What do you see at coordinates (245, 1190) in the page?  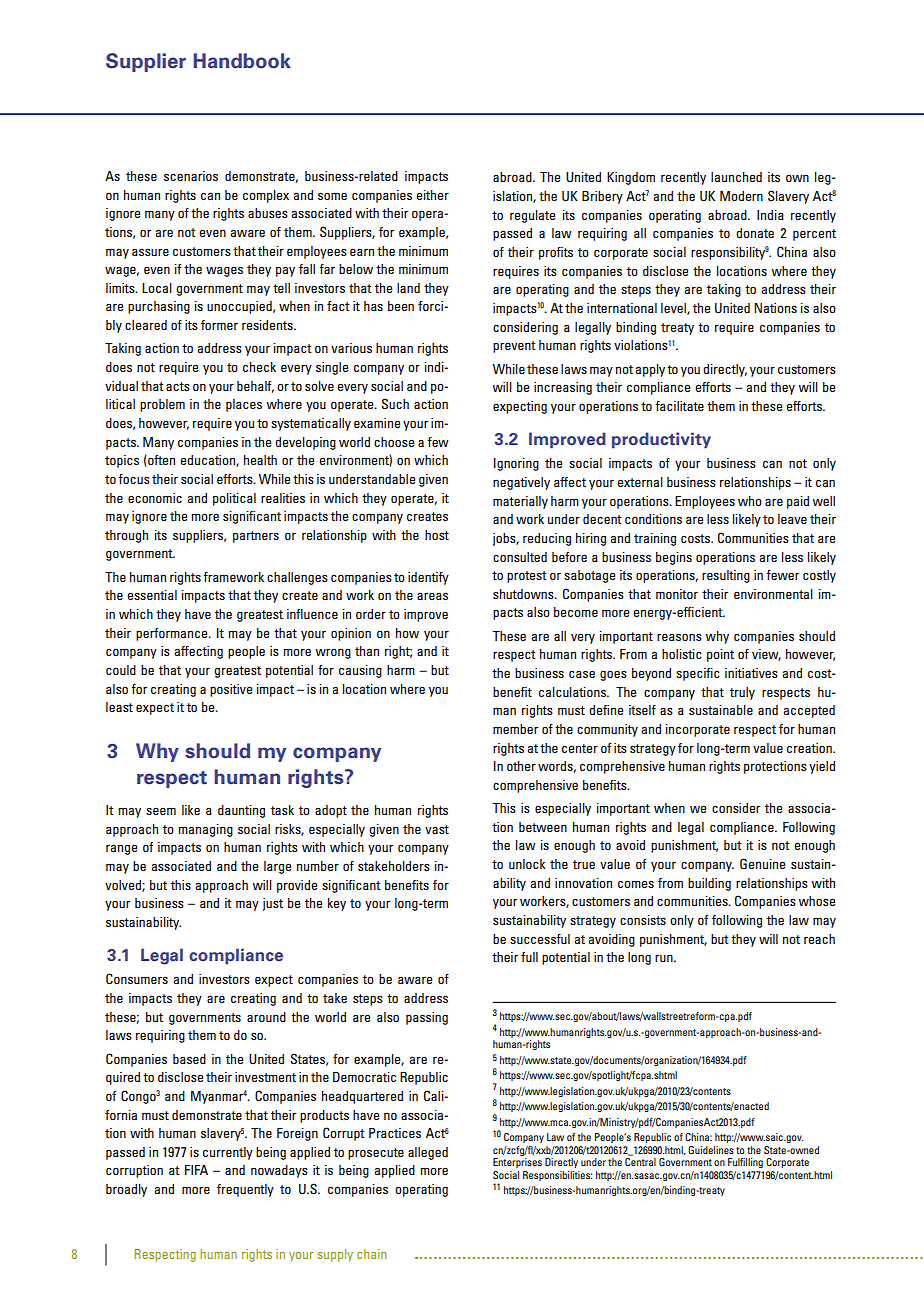 I see `frequently` at bounding box center [245, 1190].
